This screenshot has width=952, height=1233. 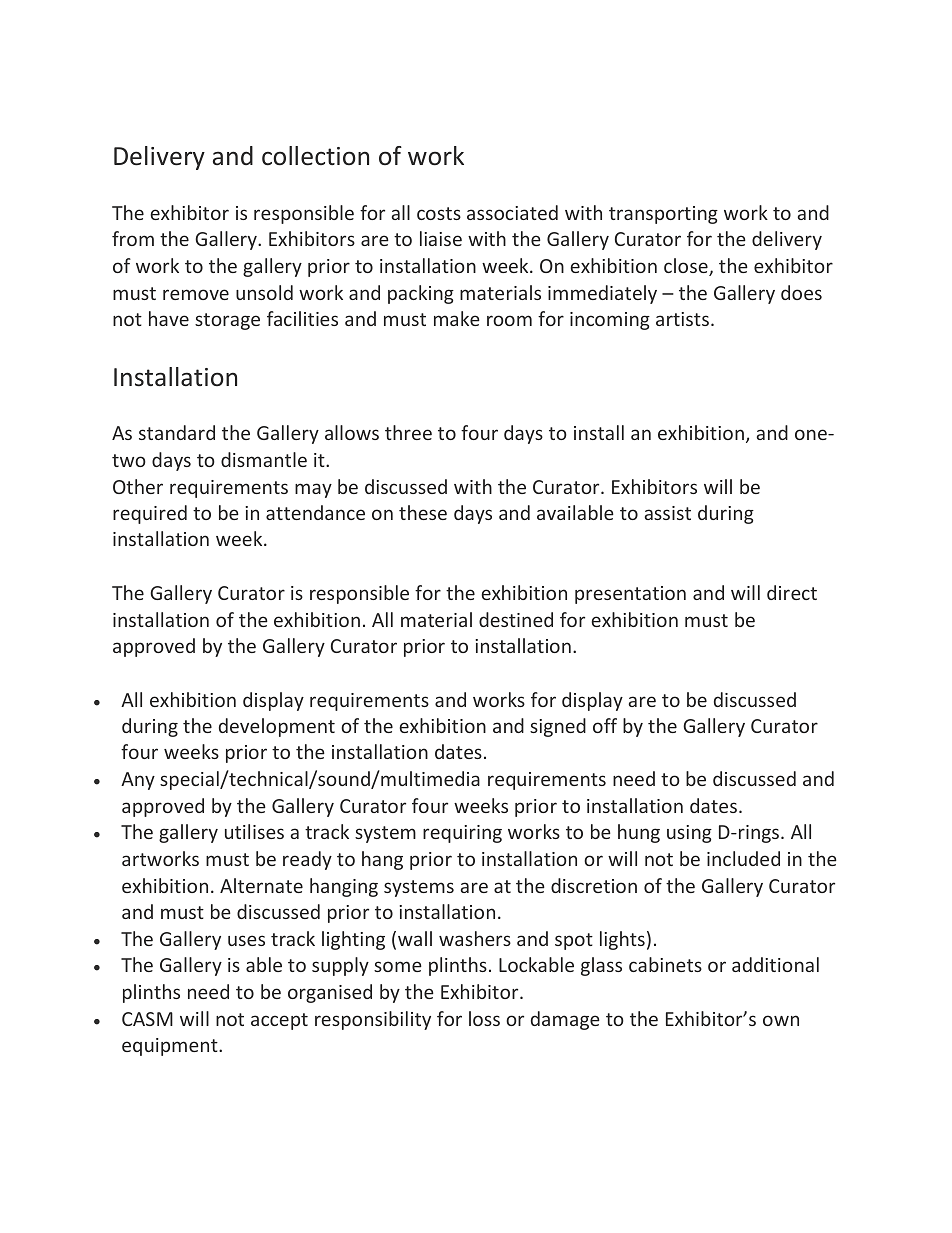 What do you see at coordinates (439, 213) in the screenshot?
I see `costs` at bounding box center [439, 213].
